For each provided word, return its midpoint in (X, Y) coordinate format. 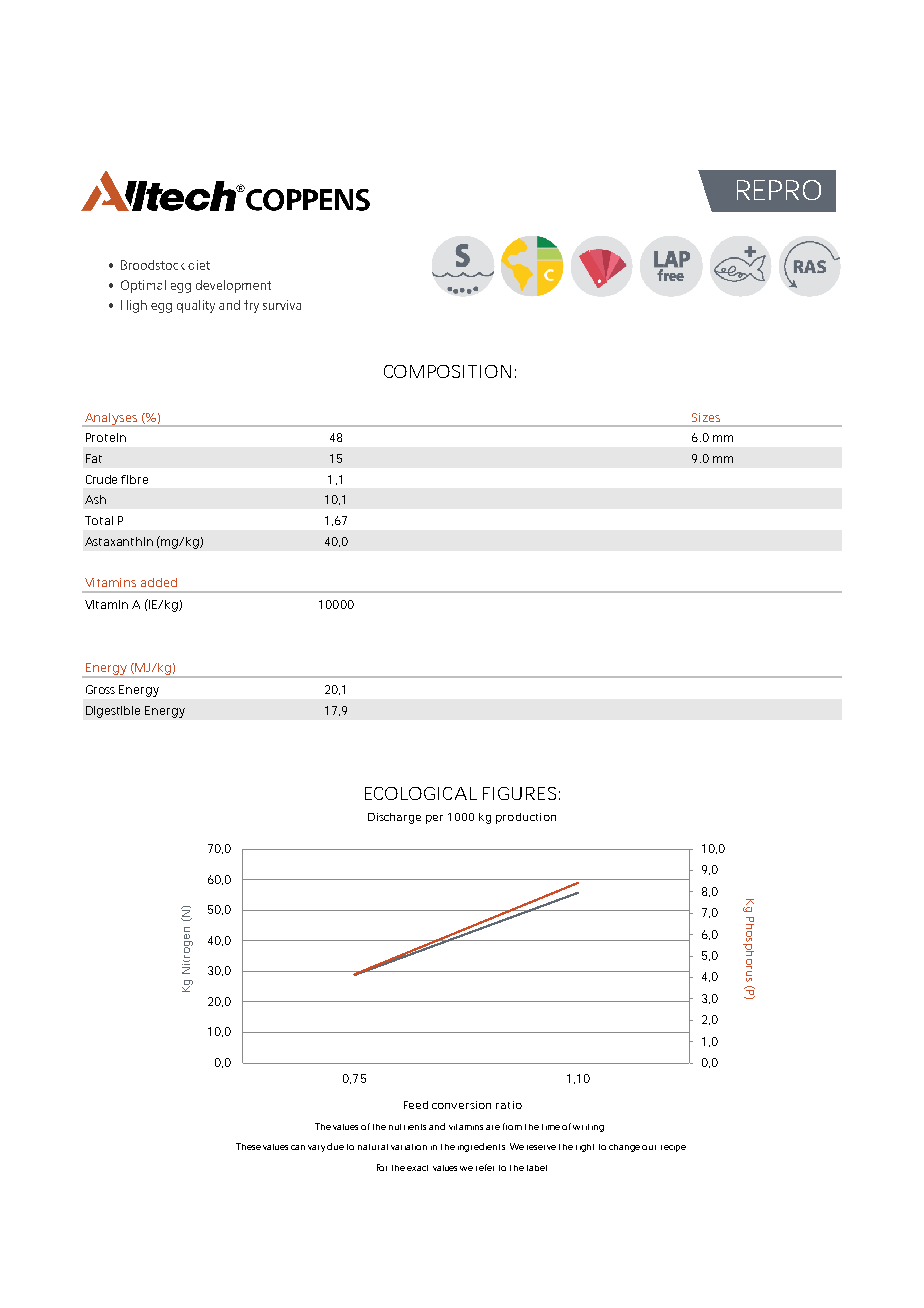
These (248, 1146)
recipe (673, 1148)
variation (409, 1147)
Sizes (706, 417)
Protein (106, 437)
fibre (134, 479)
